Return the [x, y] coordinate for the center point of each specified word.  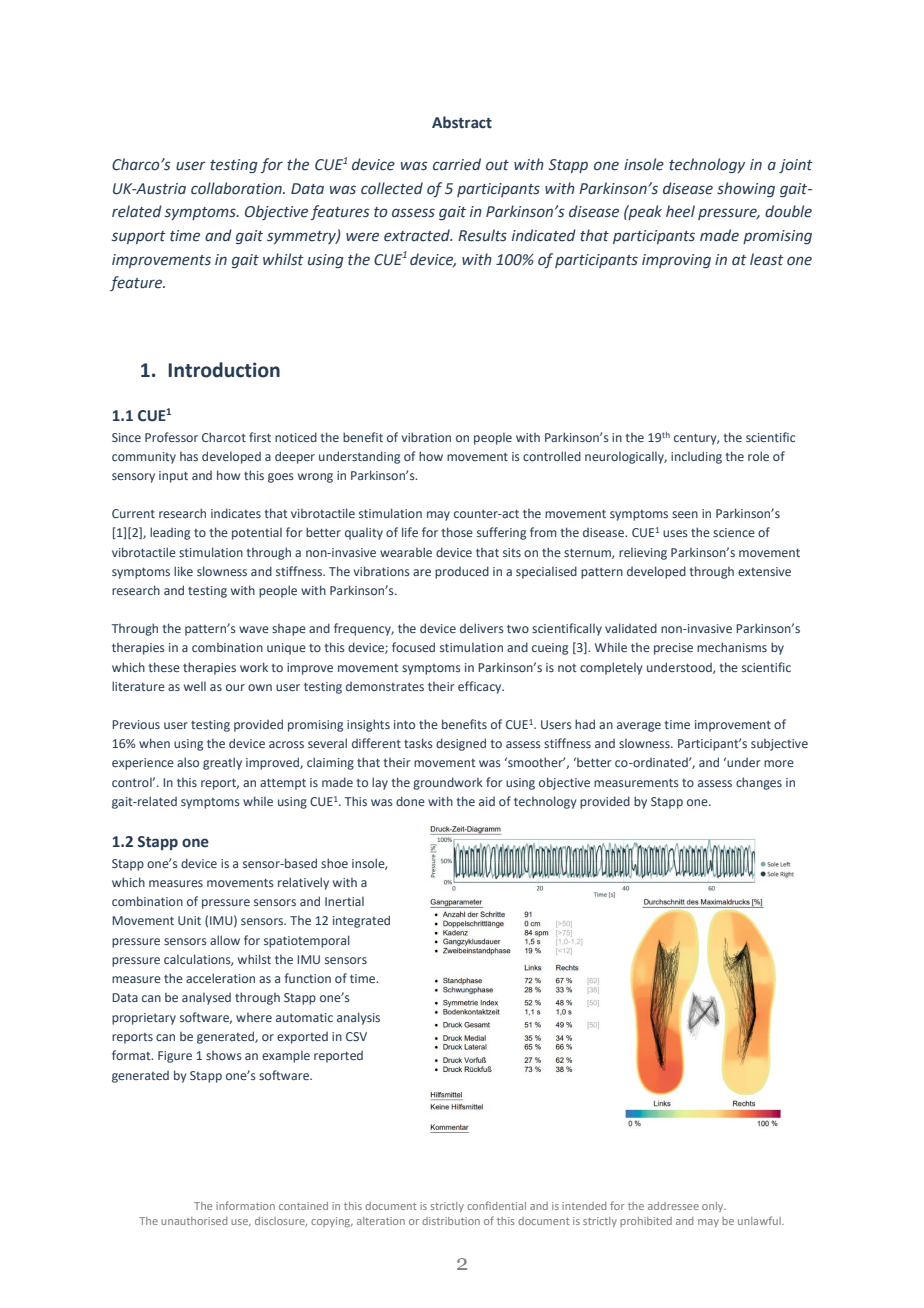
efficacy [481, 687]
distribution [451, 1221]
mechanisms [732, 647]
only [714, 1207]
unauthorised [194, 1221]
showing [746, 189]
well [195, 686]
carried [457, 164]
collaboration [237, 188]
